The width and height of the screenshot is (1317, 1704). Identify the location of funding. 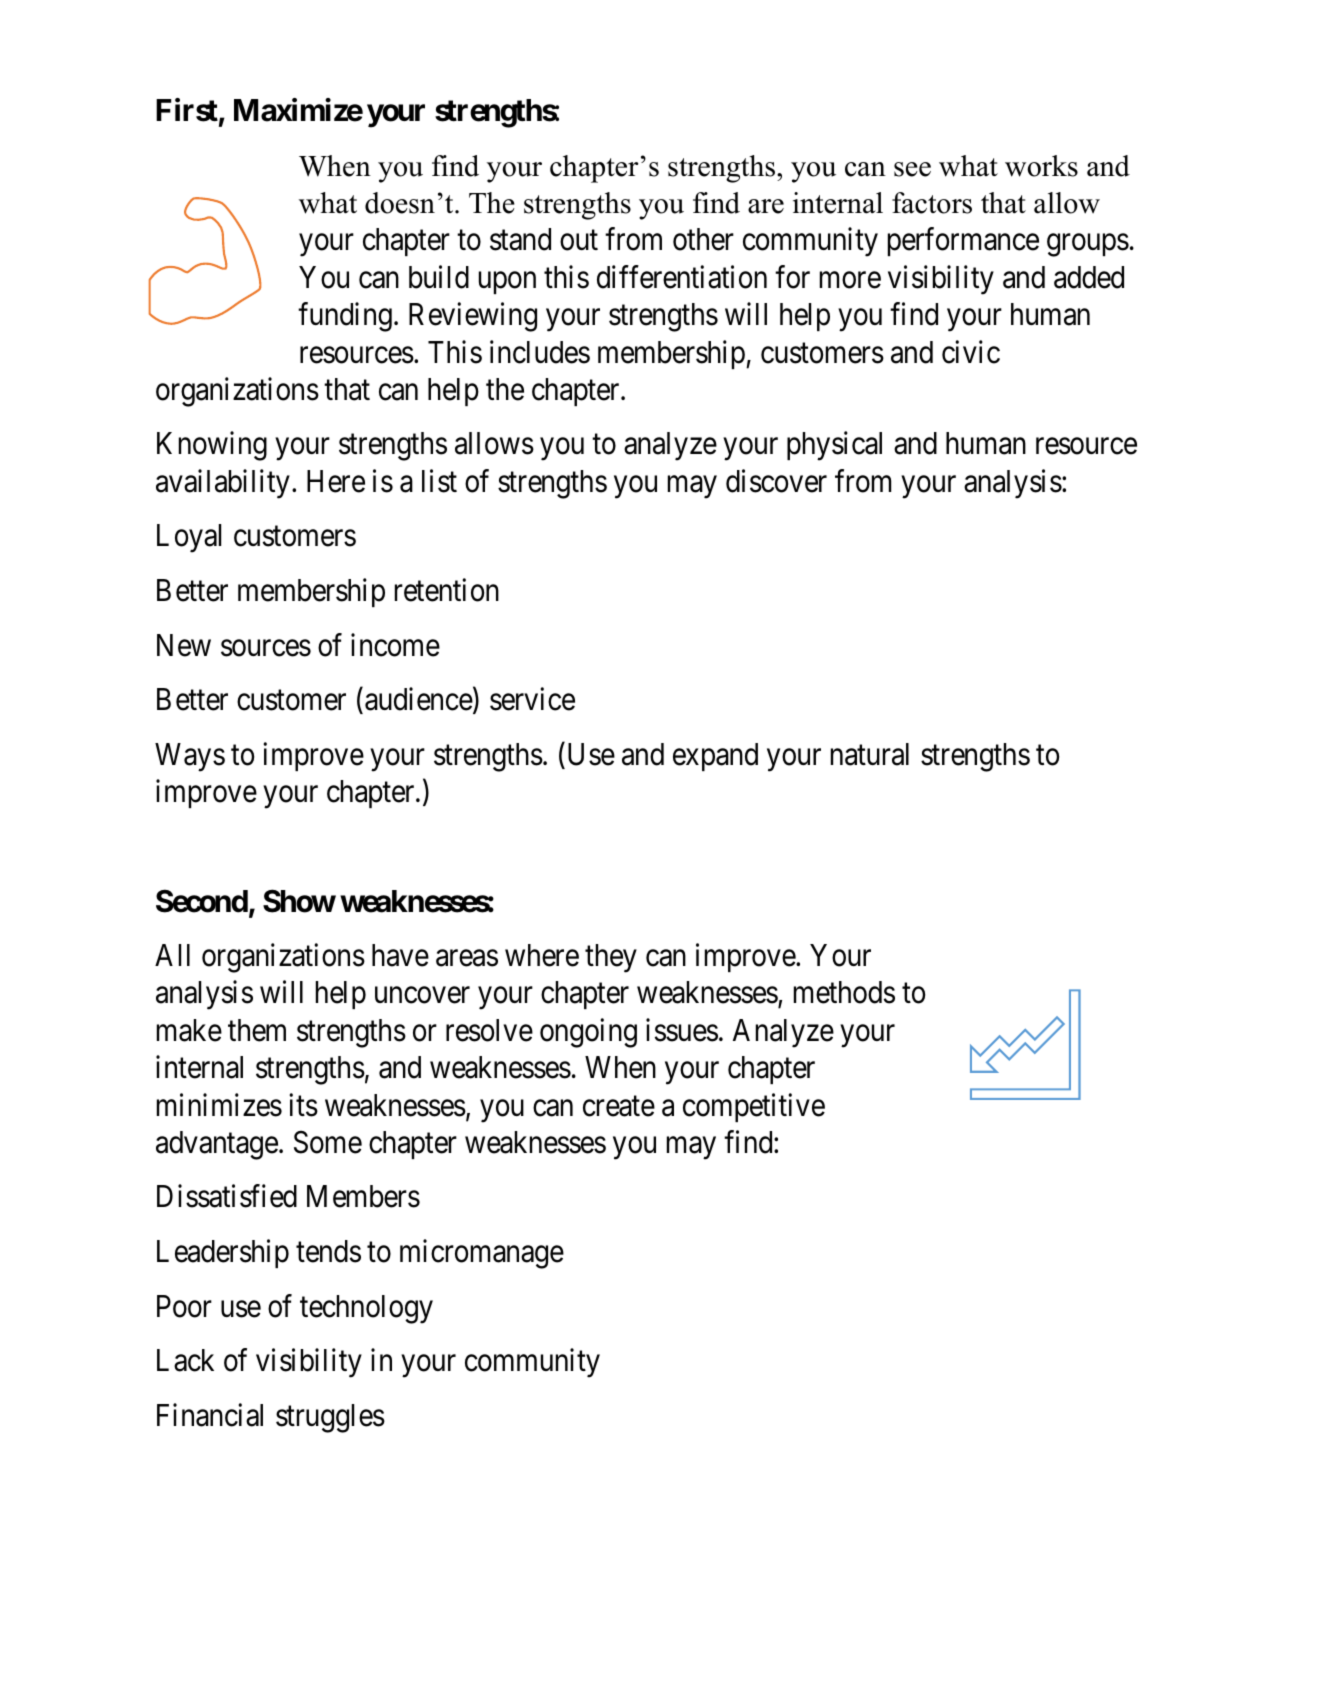
(345, 317).
